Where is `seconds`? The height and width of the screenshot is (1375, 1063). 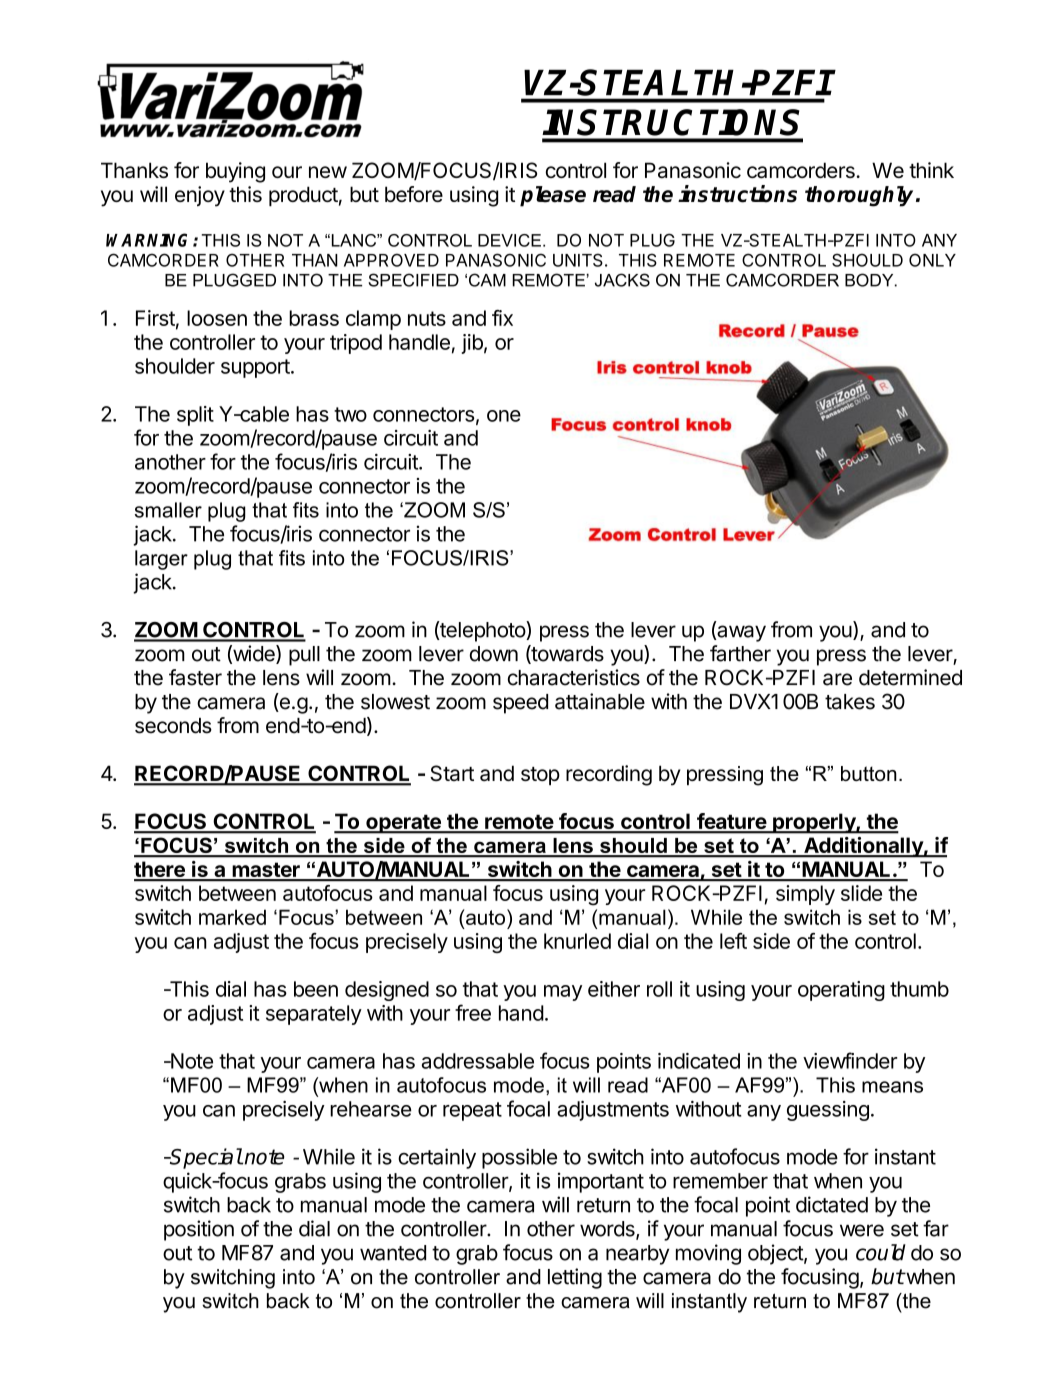 seconds is located at coordinates (173, 726).
